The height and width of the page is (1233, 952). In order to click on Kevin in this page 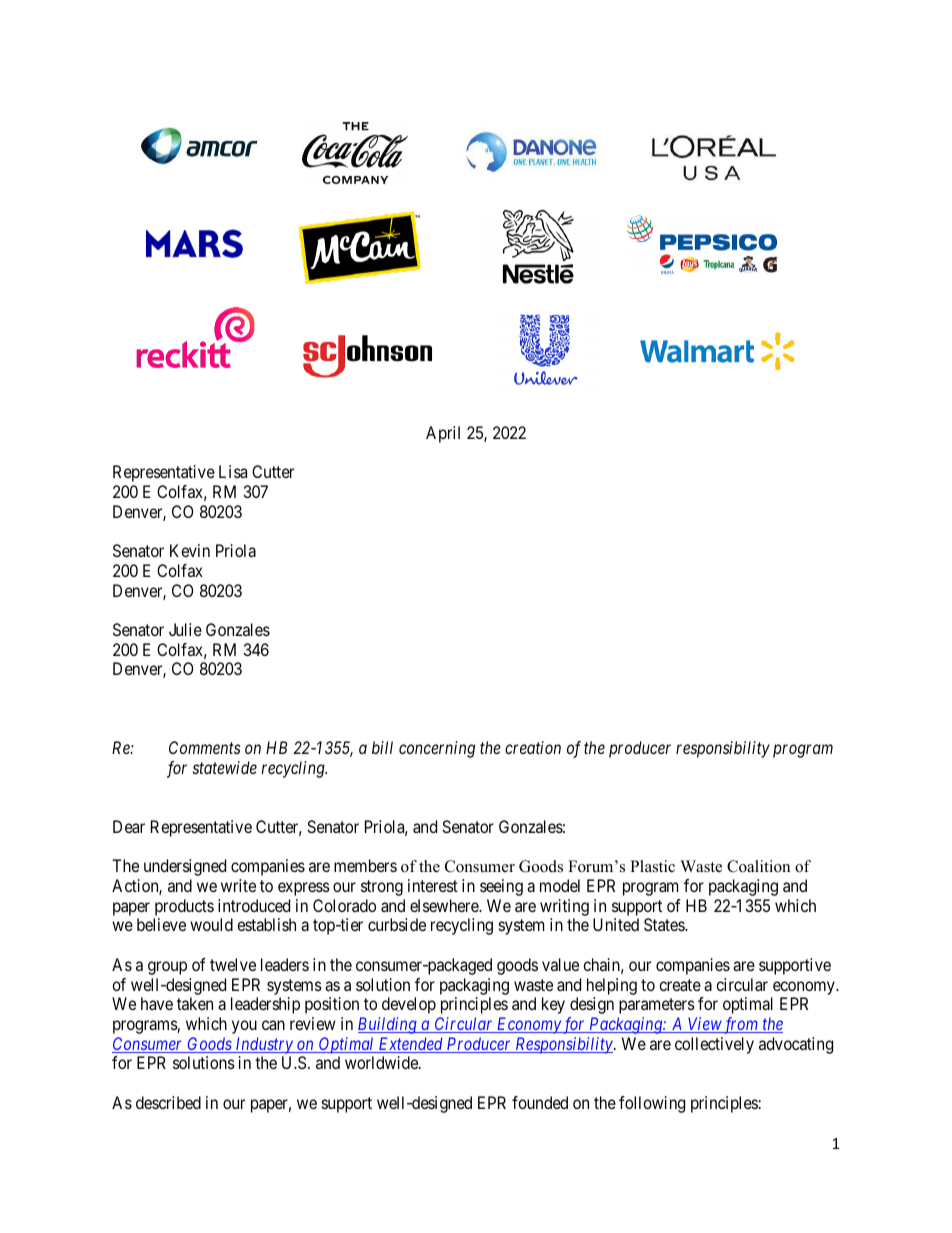, I will do `click(190, 550)`.
